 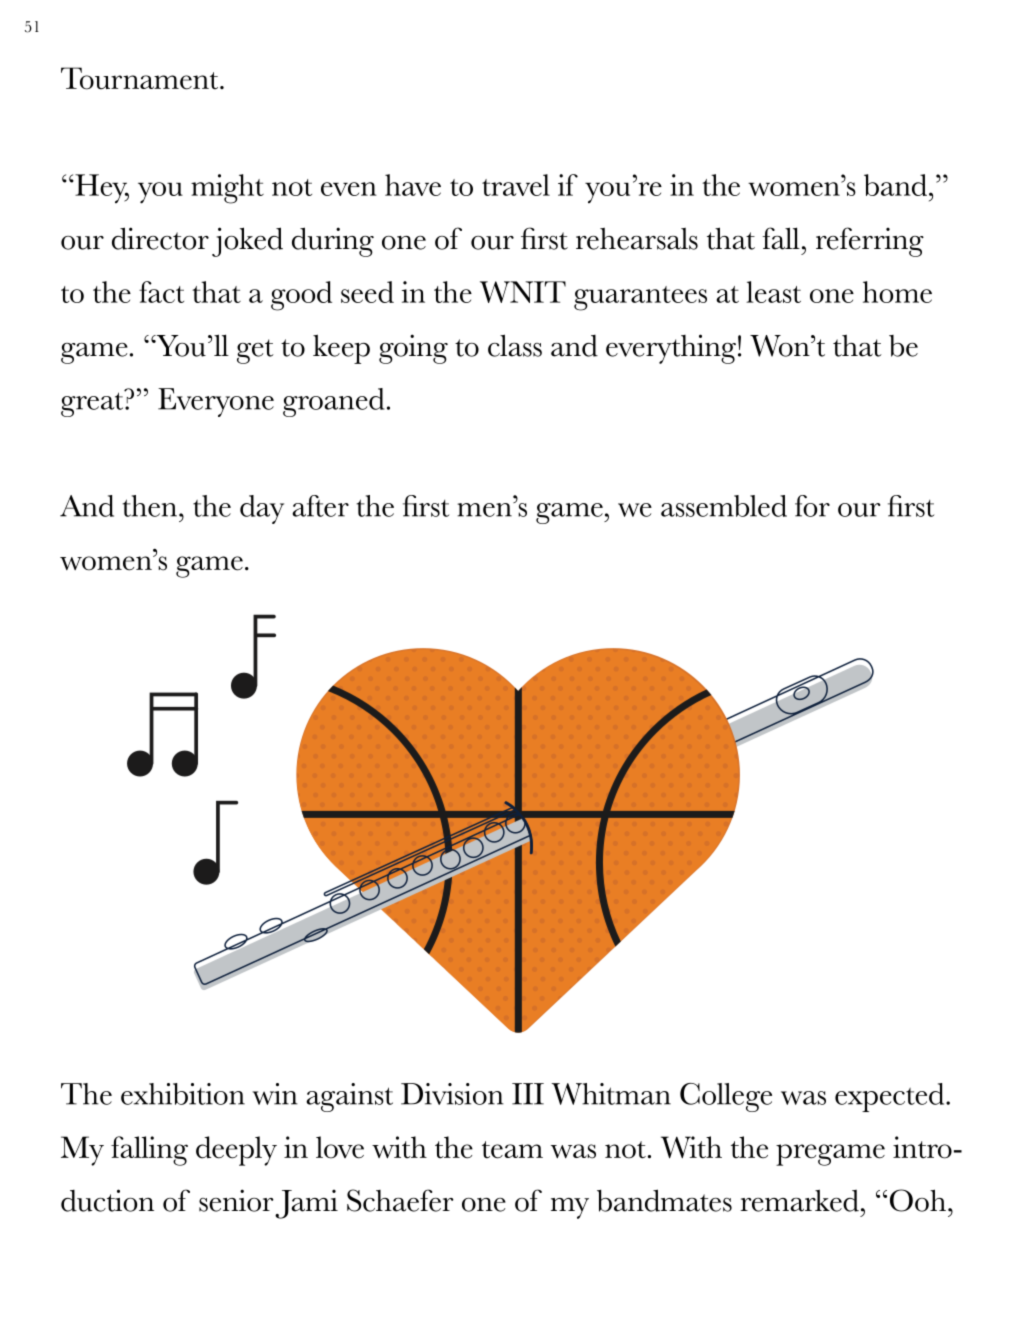 I want to click on then, so click(x=149, y=506).
